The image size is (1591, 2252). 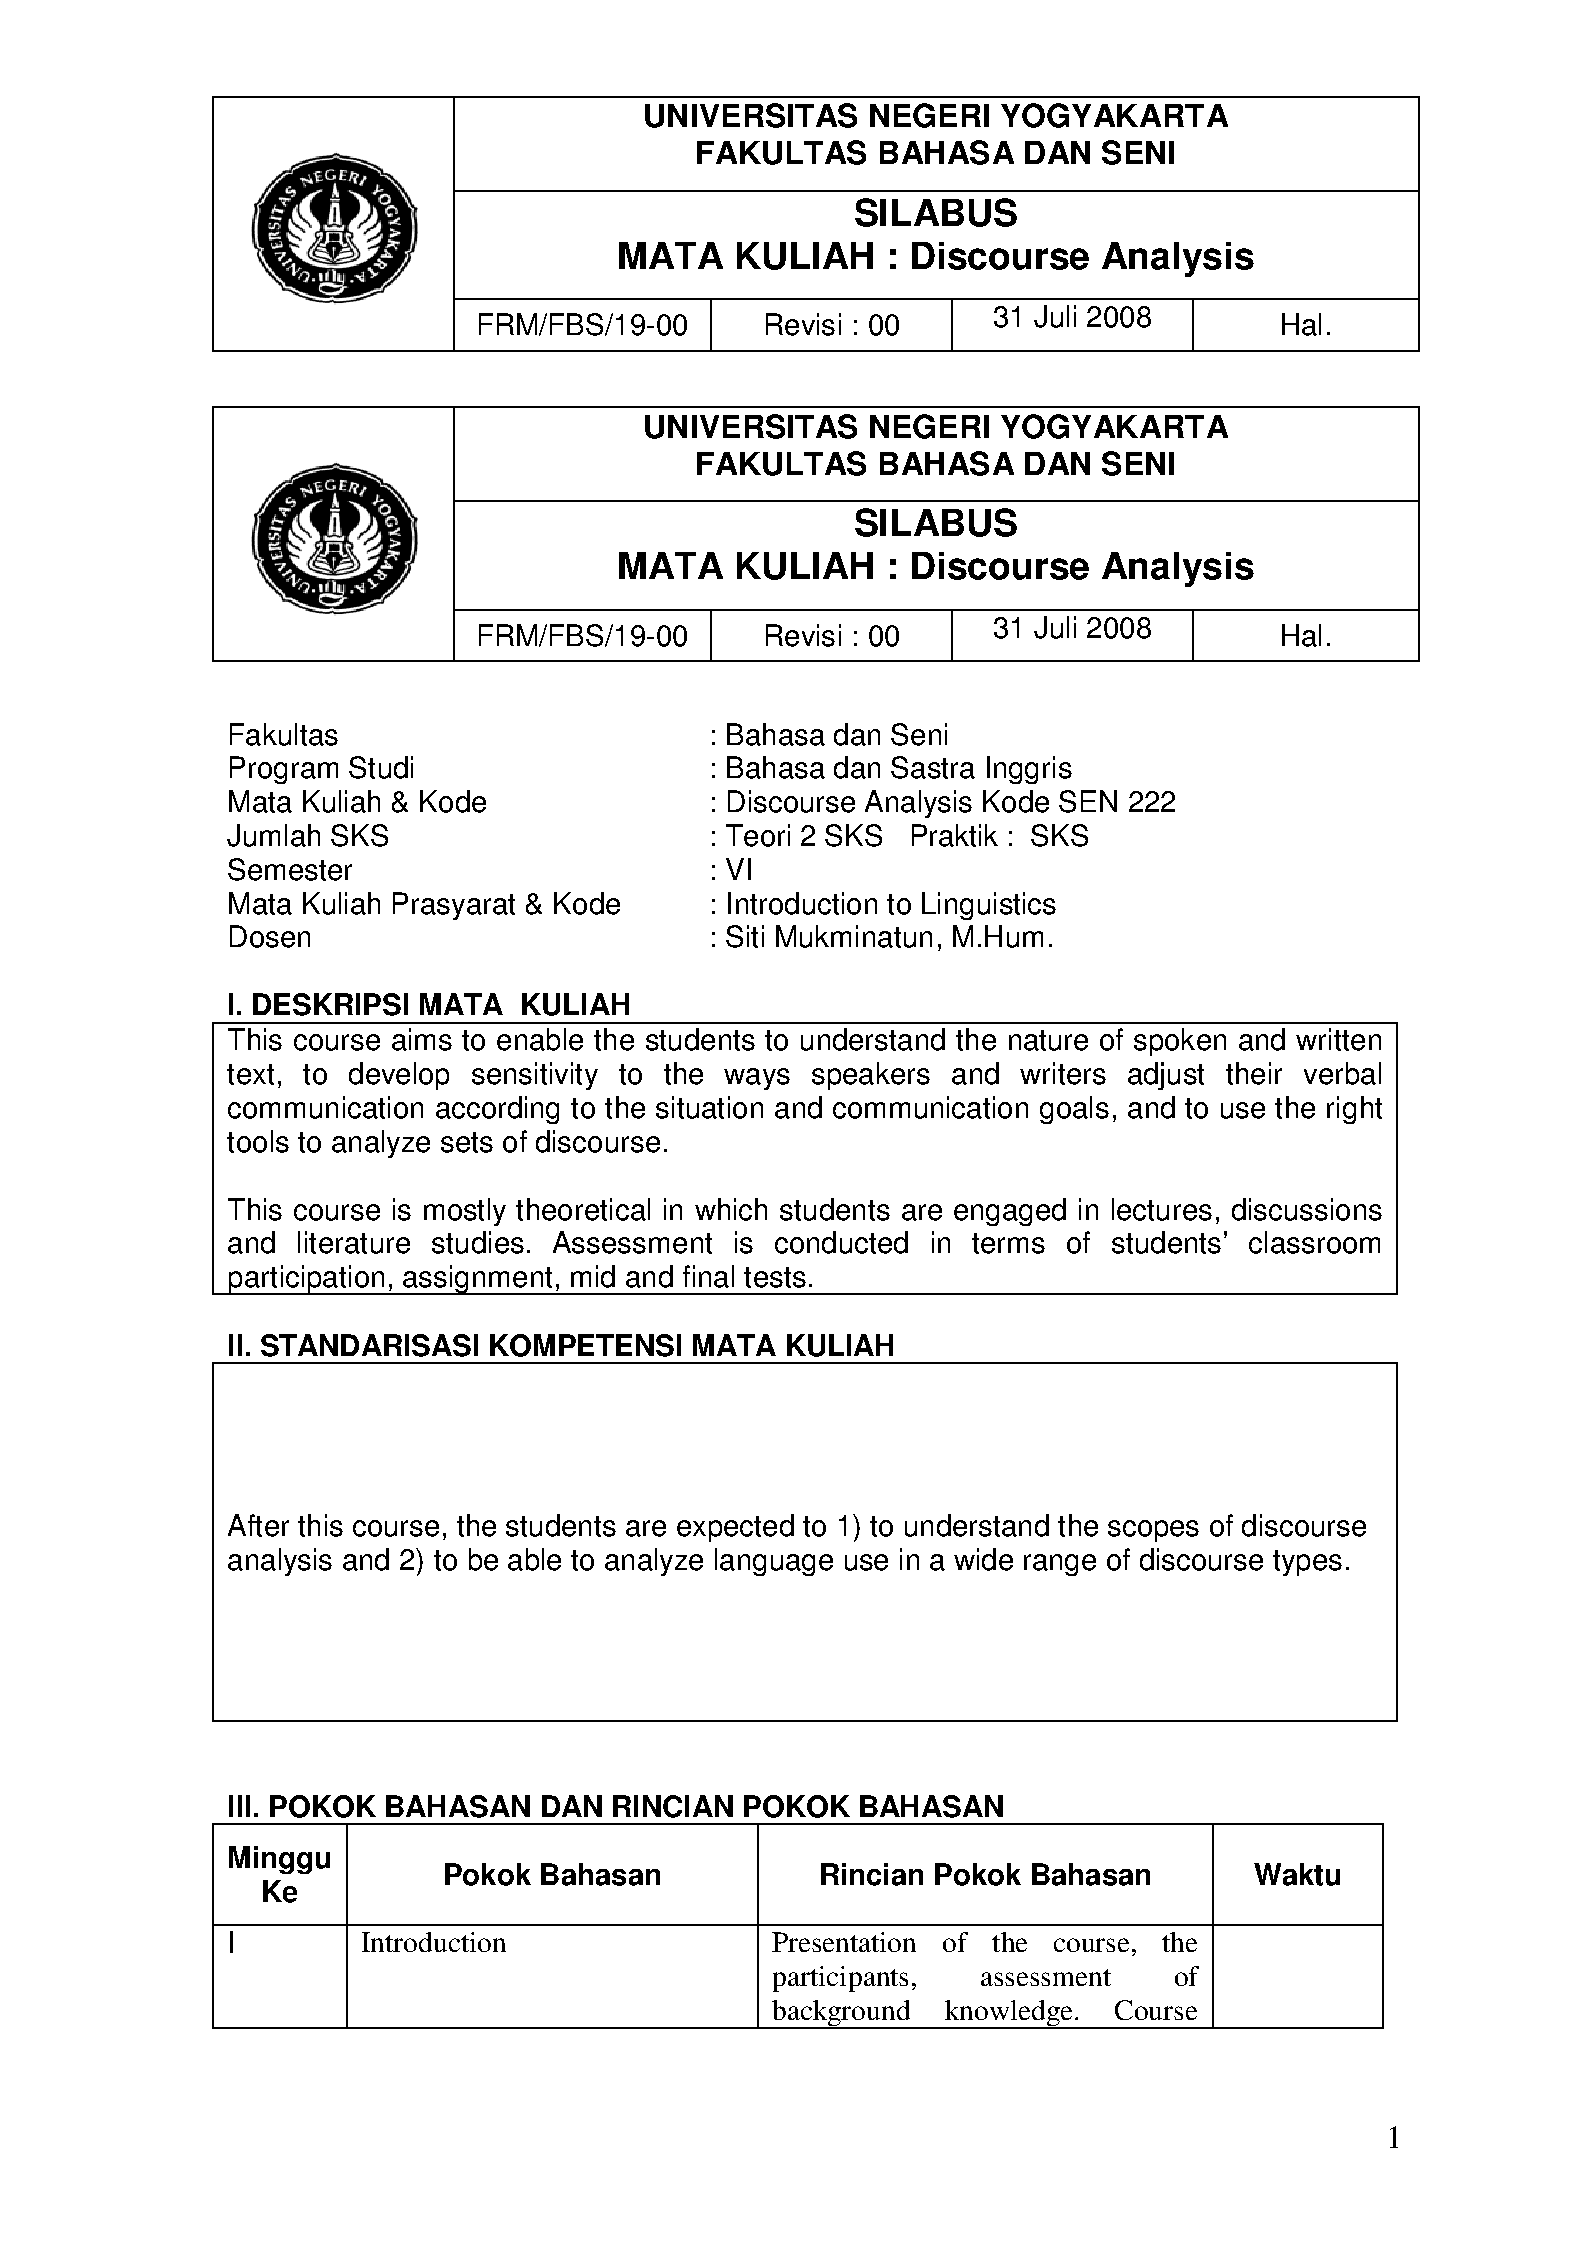 What do you see at coordinates (840, 1979) in the screenshot?
I see `participants` at bounding box center [840, 1979].
